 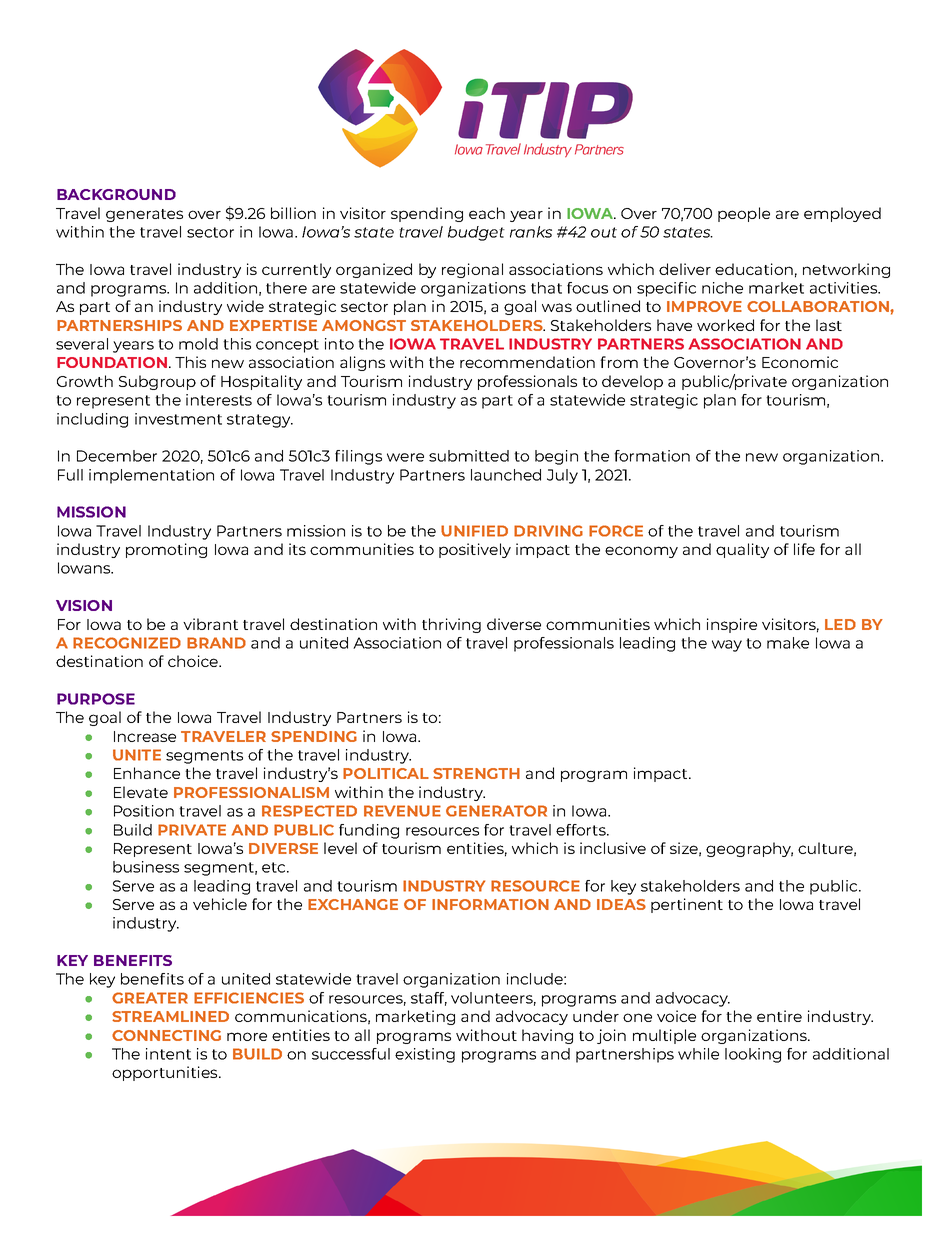 I want to click on existing, so click(x=425, y=1055).
